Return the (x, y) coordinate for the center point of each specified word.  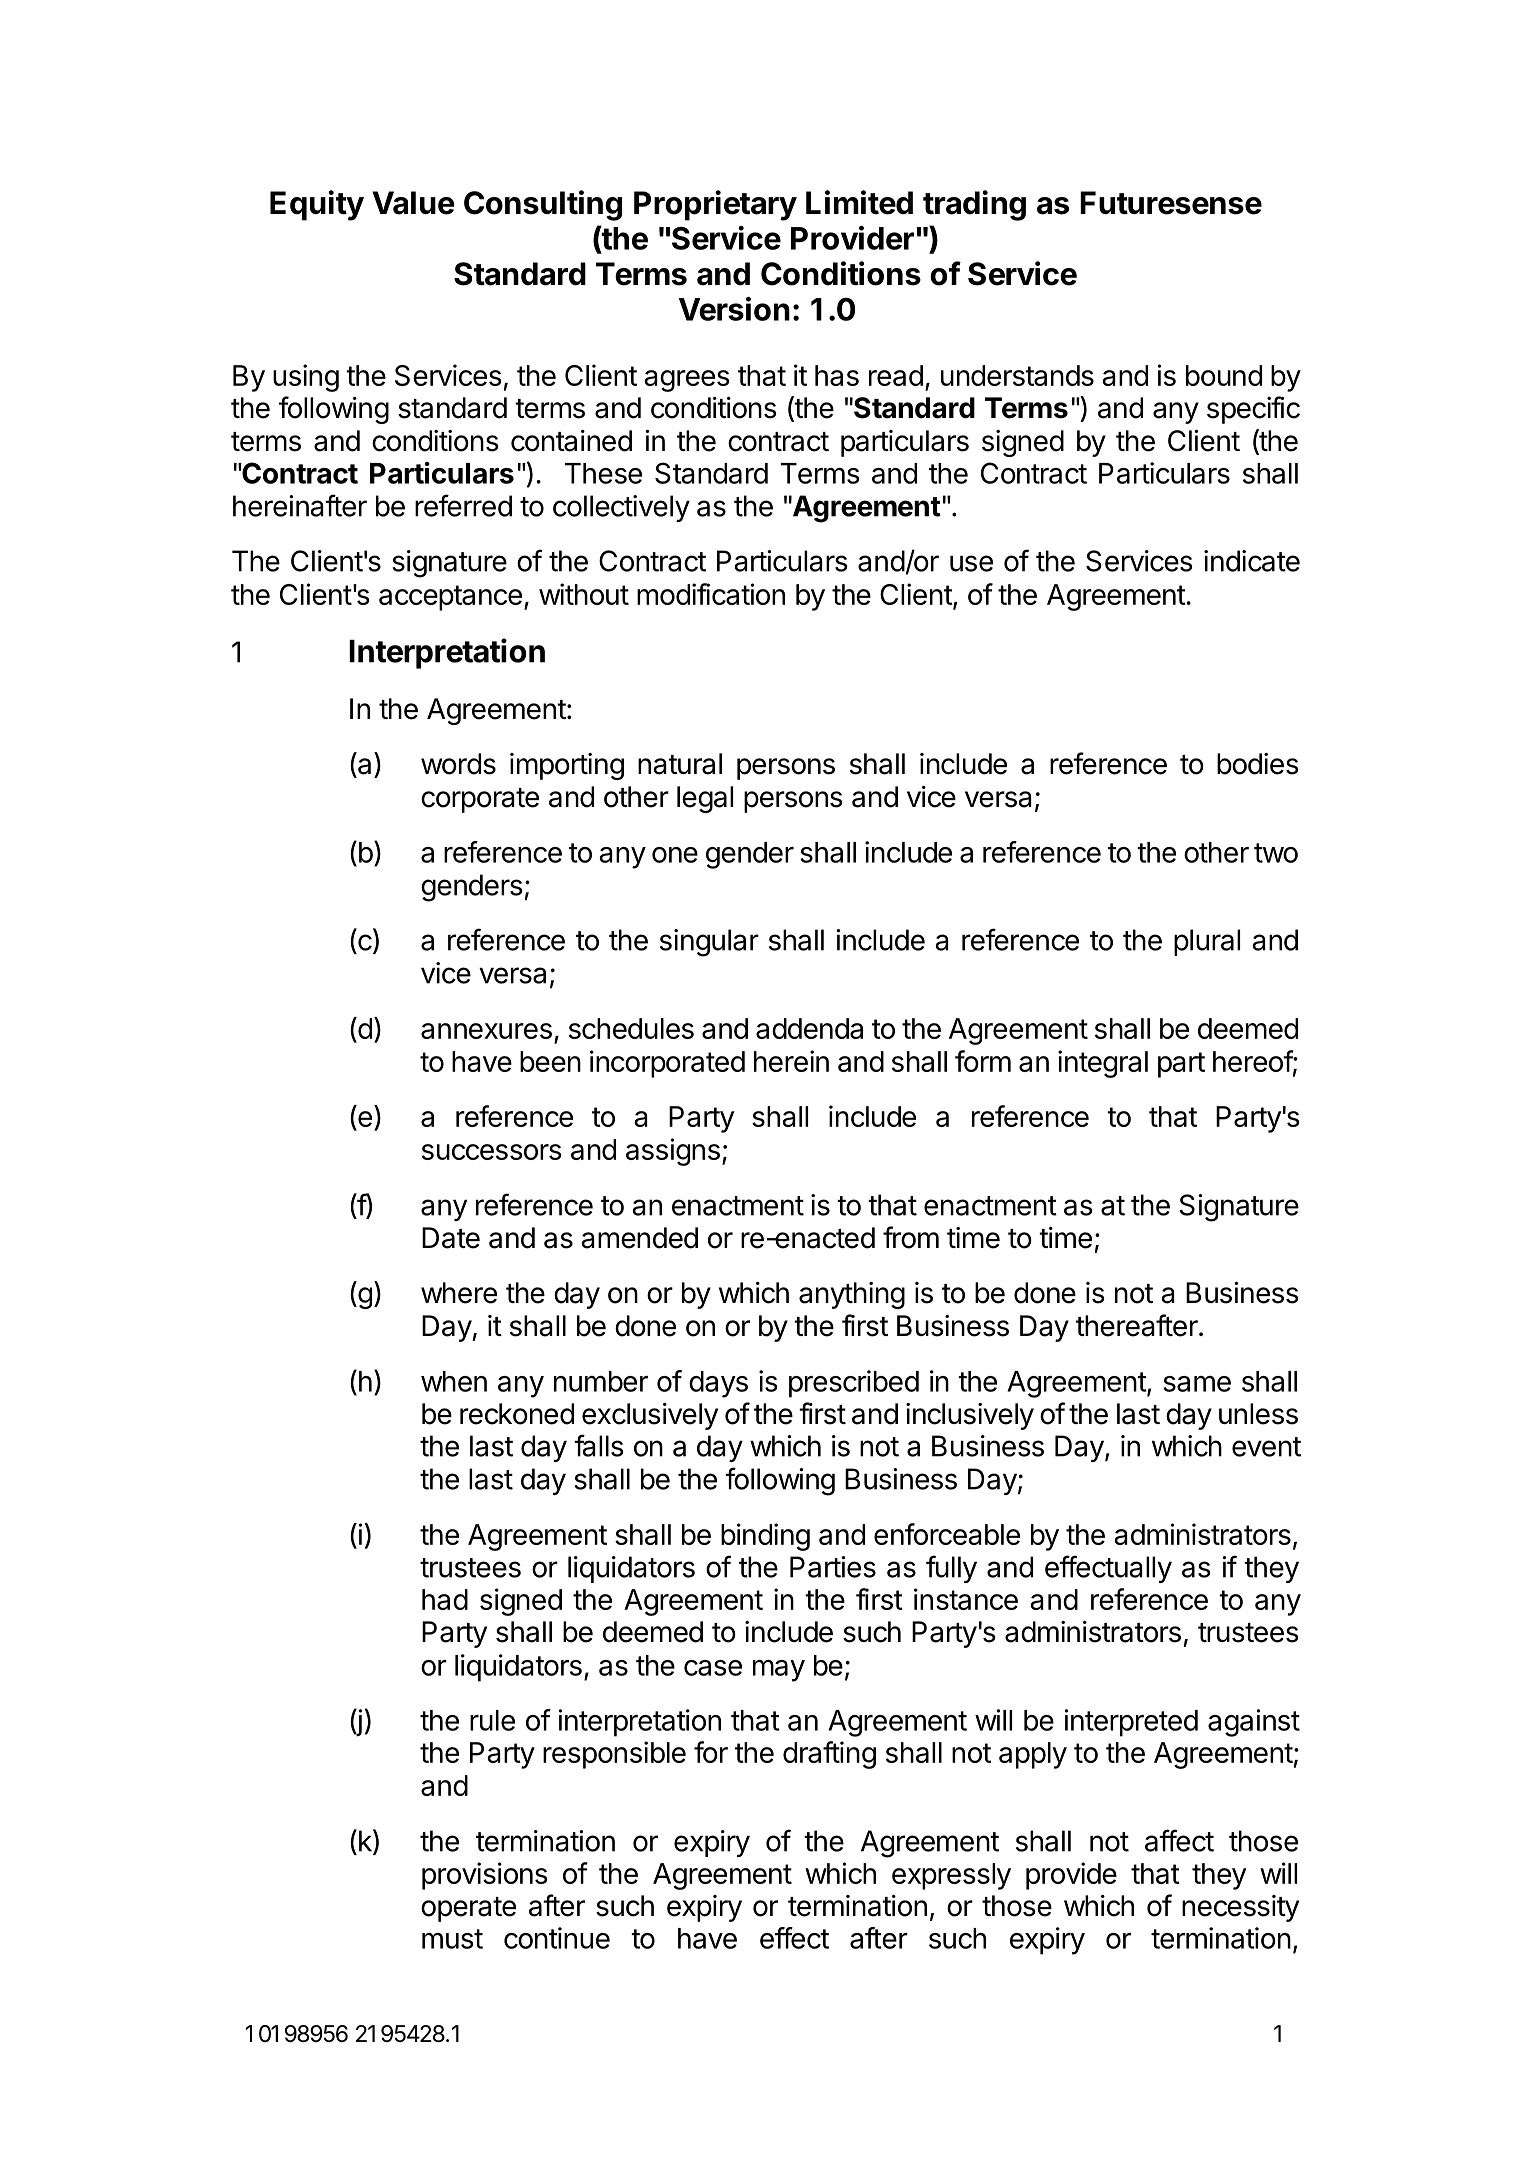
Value (413, 203)
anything (852, 1295)
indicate (1252, 561)
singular (709, 943)
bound (1224, 375)
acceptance (450, 598)
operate (468, 1909)
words (458, 764)
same (1197, 1384)
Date (451, 1238)
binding (765, 1537)
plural (1207, 942)
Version (734, 309)
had (445, 1599)
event (1266, 1447)
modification (711, 594)
